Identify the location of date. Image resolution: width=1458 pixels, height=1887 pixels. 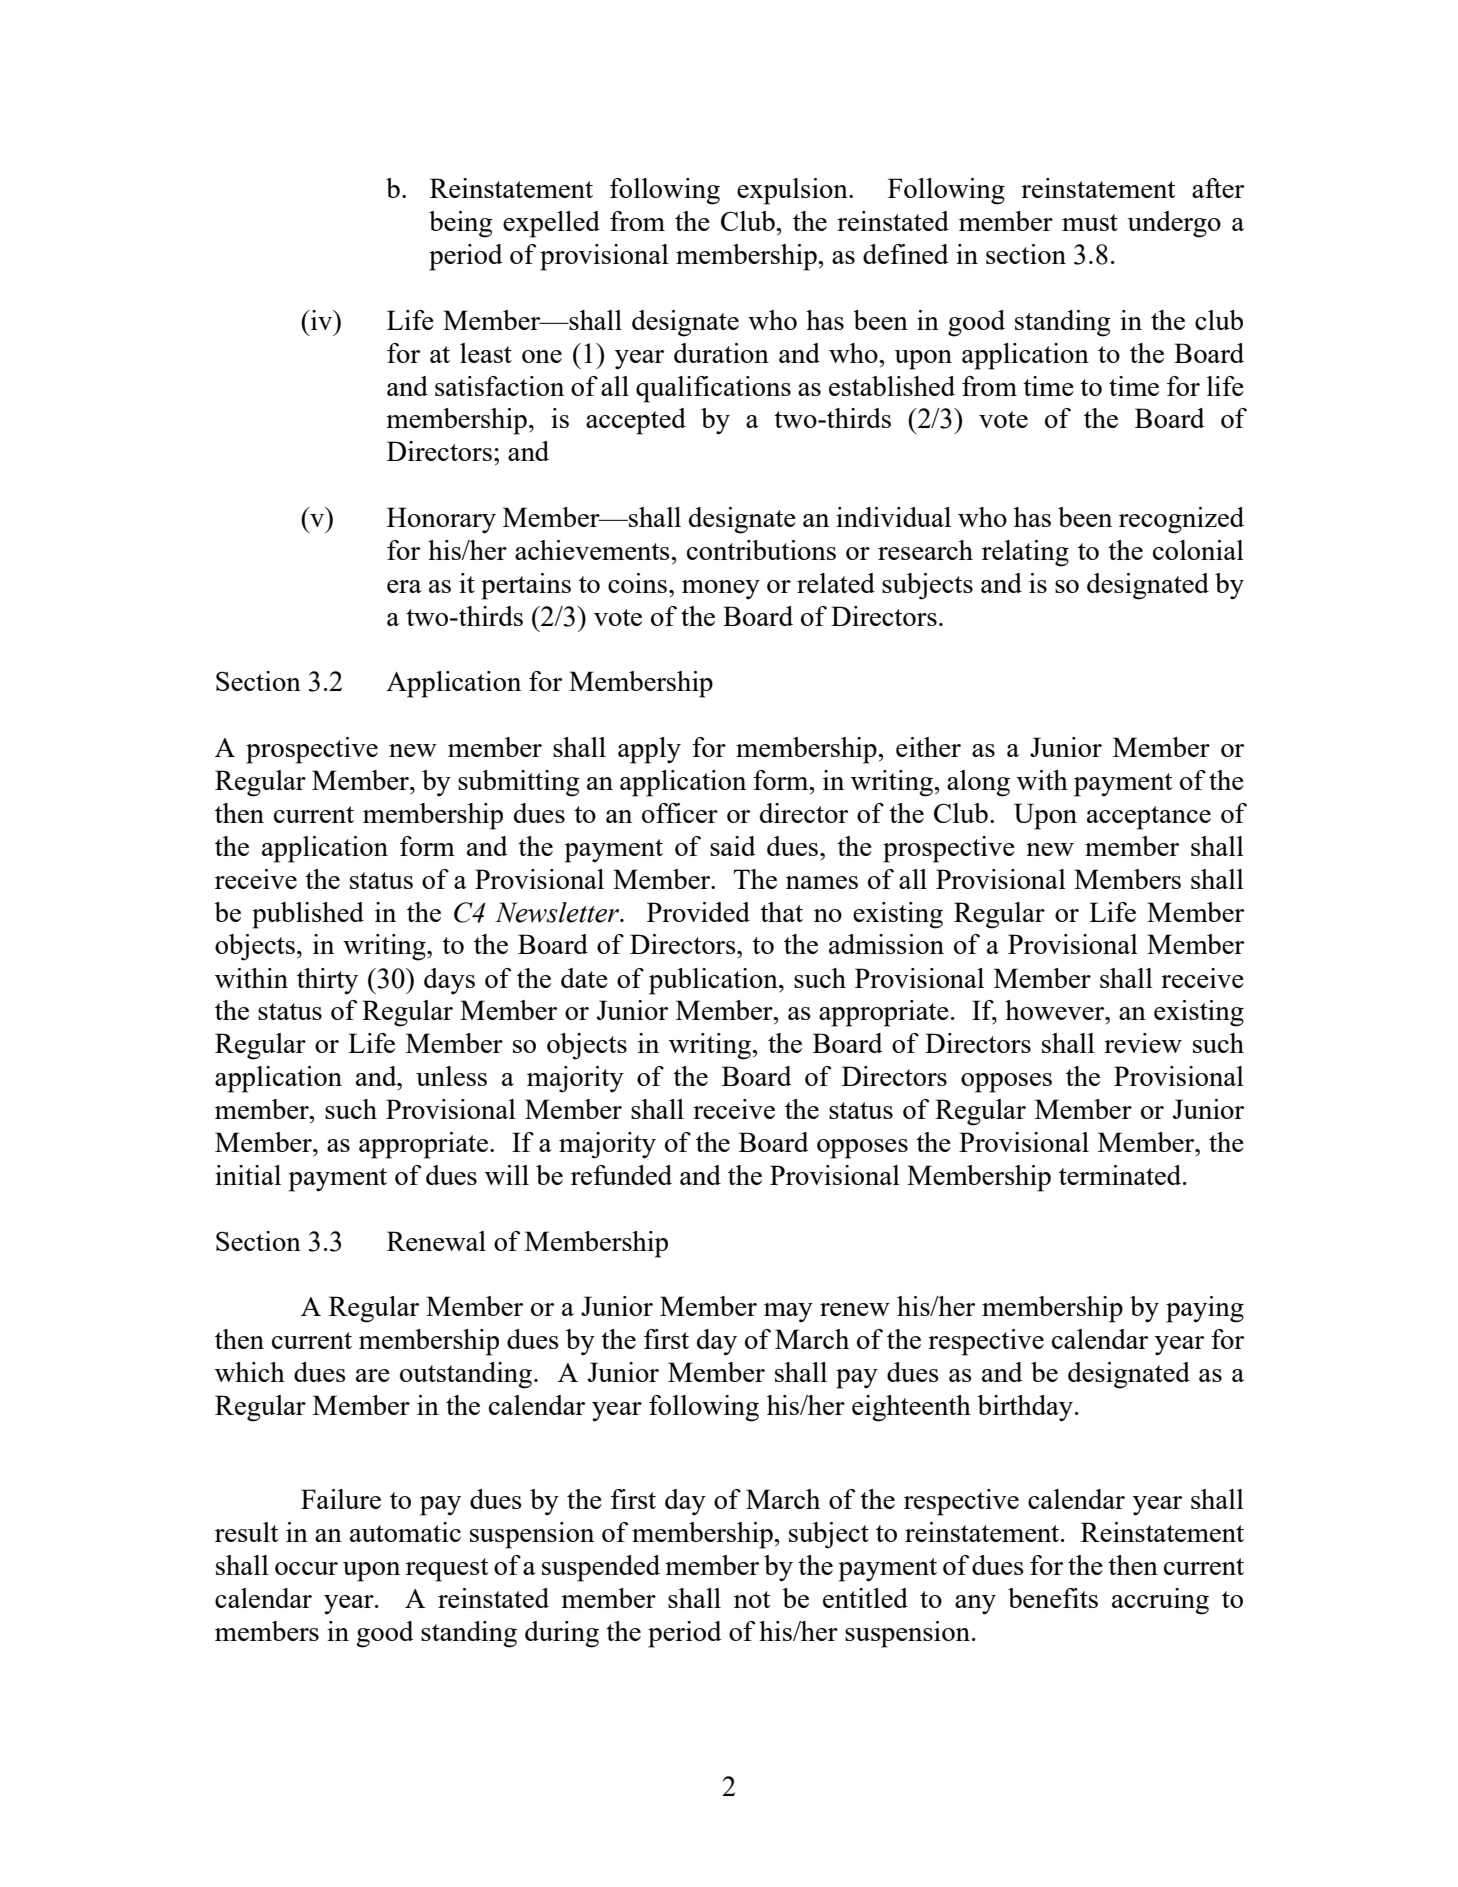
(584, 978).
